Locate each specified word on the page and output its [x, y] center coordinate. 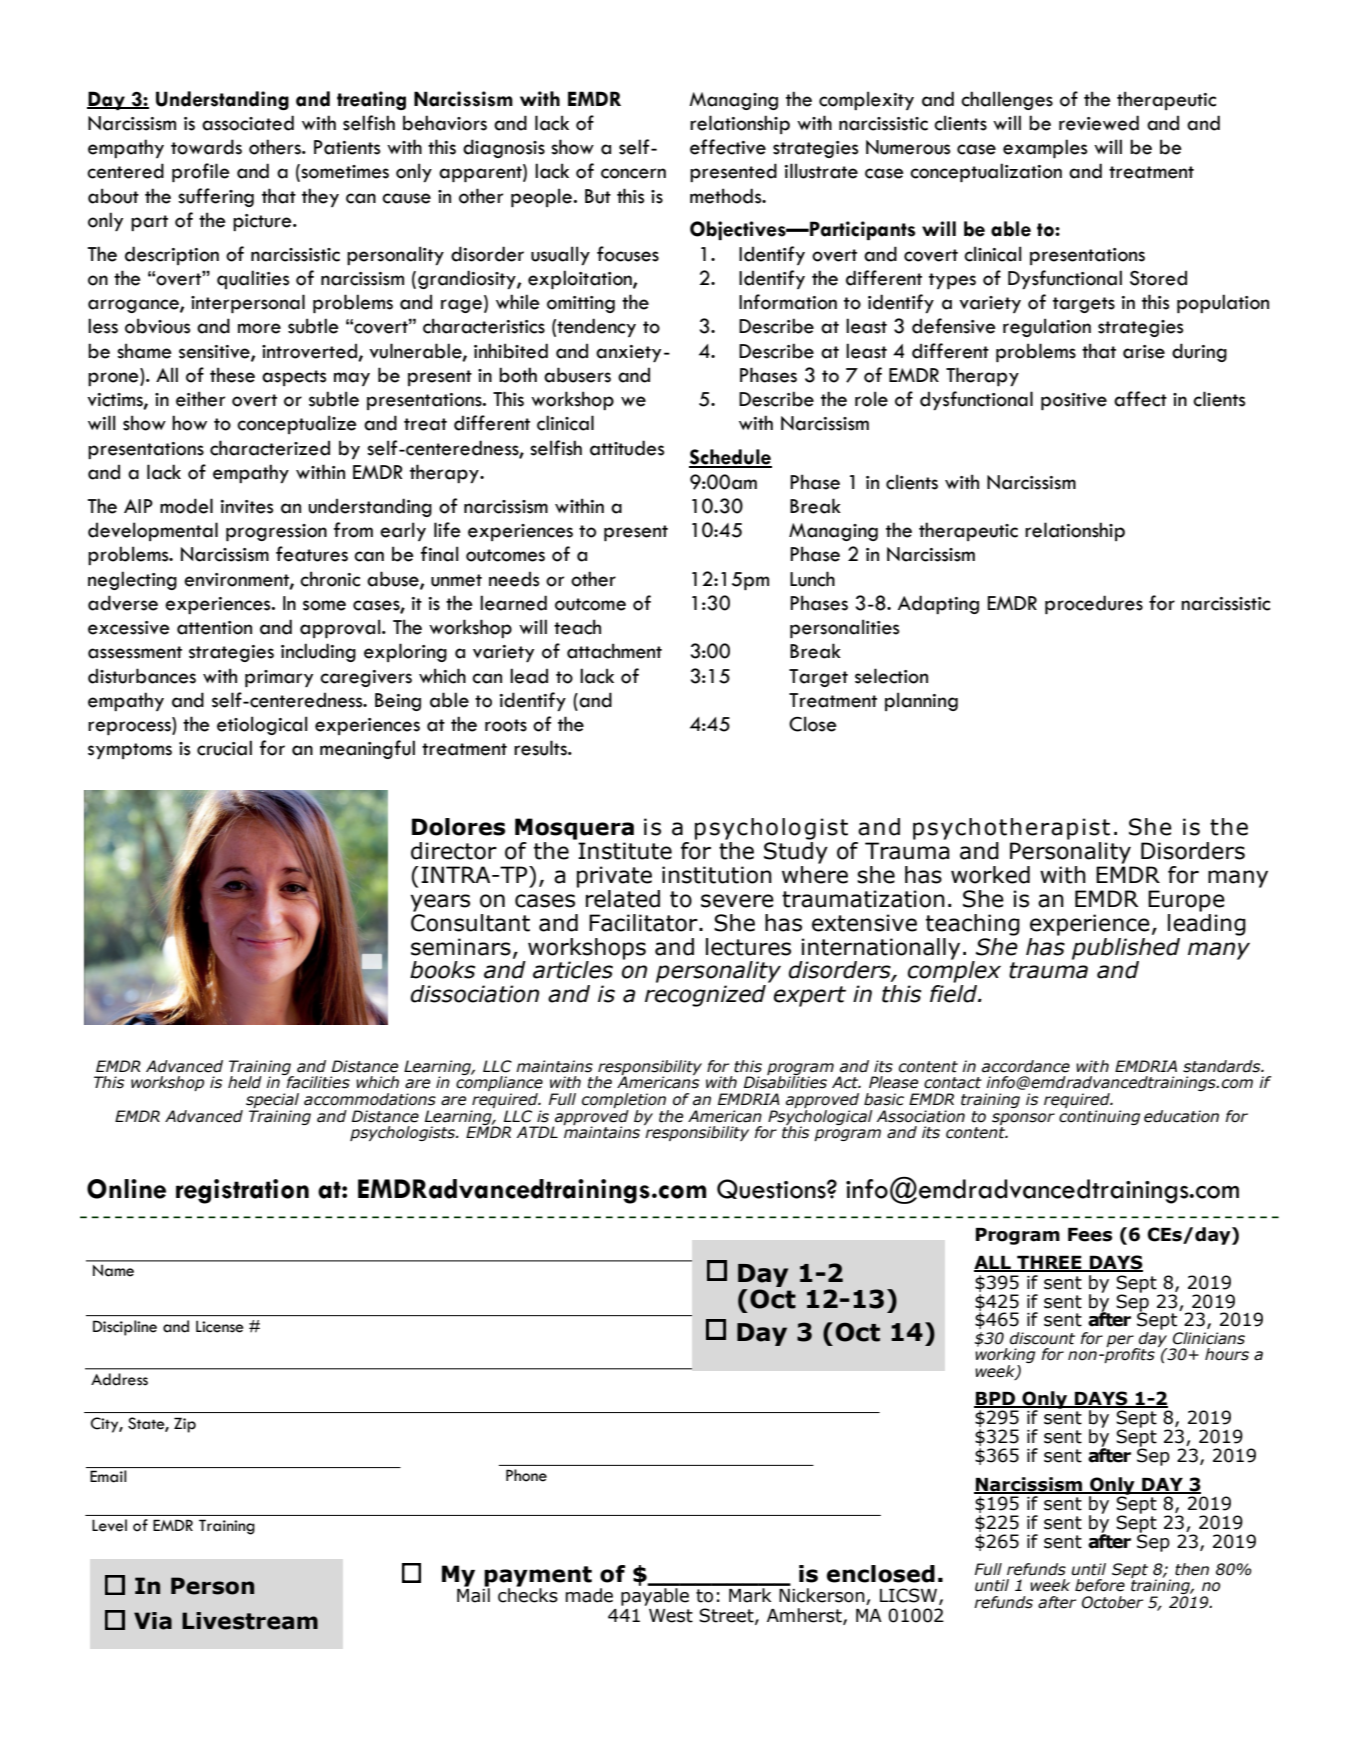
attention [214, 628]
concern [633, 173]
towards [206, 147]
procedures [1094, 604]
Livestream [250, 1621]
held [245, 1082]
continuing [1099, 1117]
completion [625, 1102]
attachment [614, 651]
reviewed [1099, 123]
